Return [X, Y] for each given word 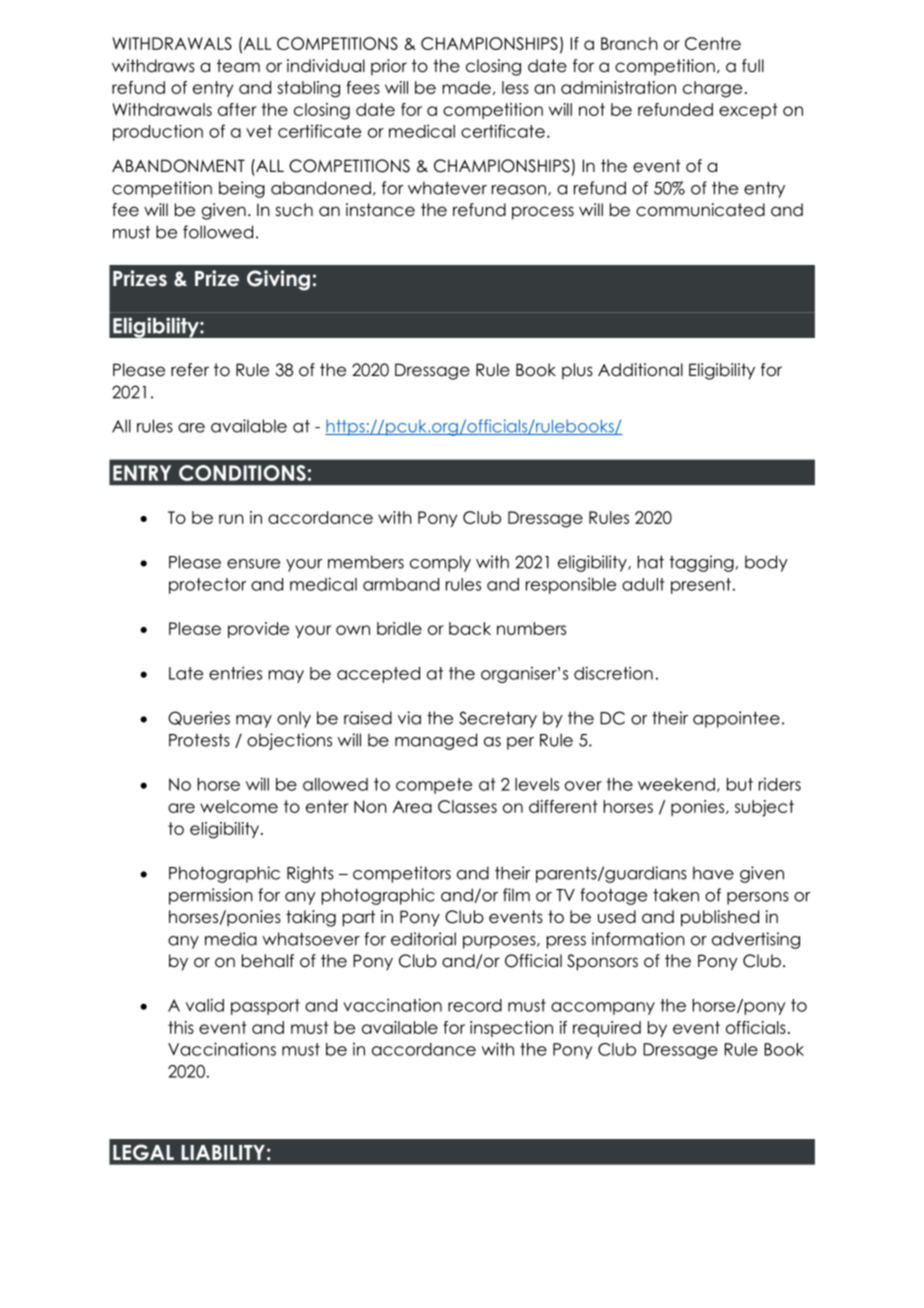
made [466, 87]
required [607, 1029]
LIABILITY [223, 1152]
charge [712, 89]
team [238, 66]
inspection [511, 1029]
